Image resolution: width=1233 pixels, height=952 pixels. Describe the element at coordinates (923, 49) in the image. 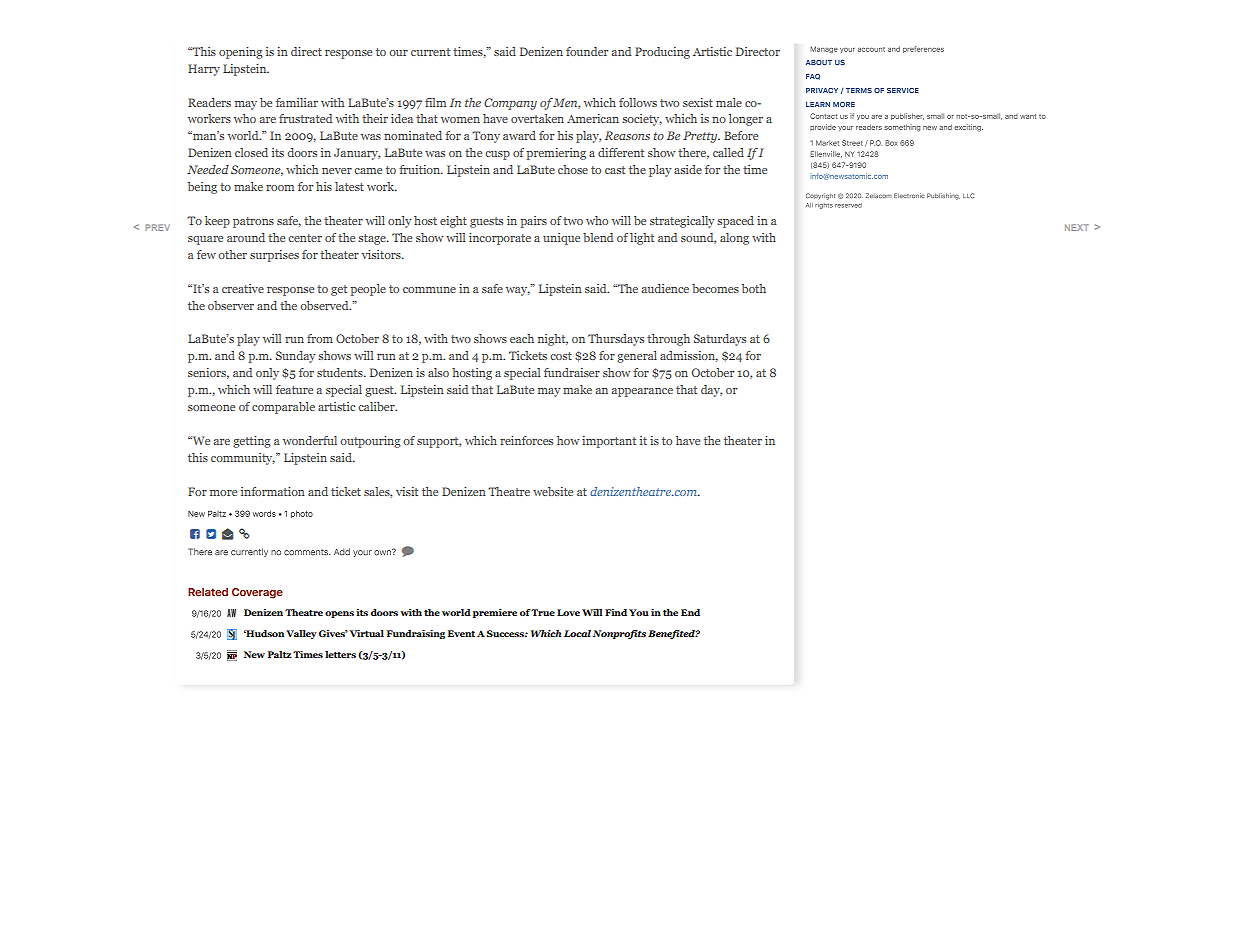

I see `preferences` at that location.
